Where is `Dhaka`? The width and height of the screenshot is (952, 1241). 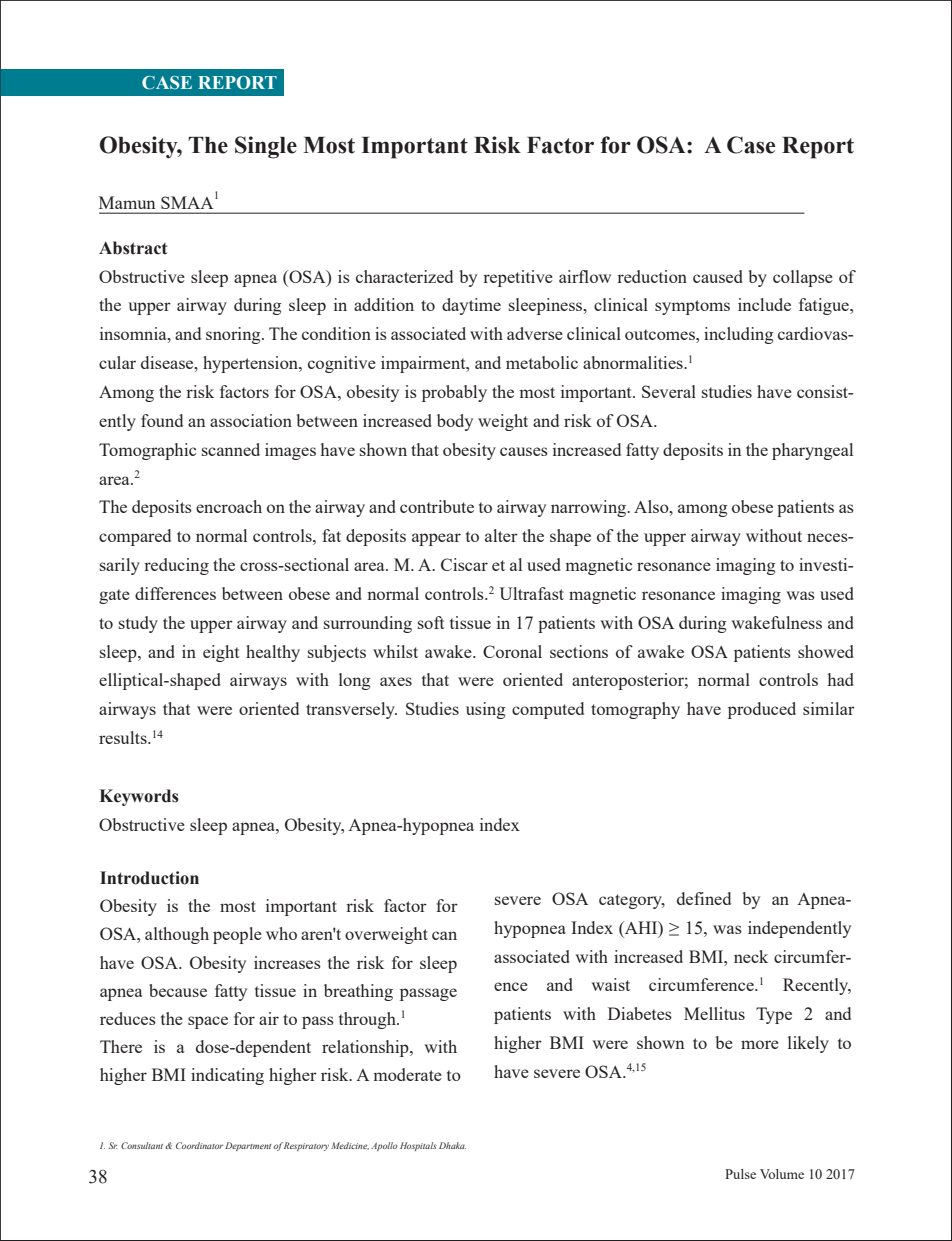
Dhaka is located at coordinates (452, 1145).
